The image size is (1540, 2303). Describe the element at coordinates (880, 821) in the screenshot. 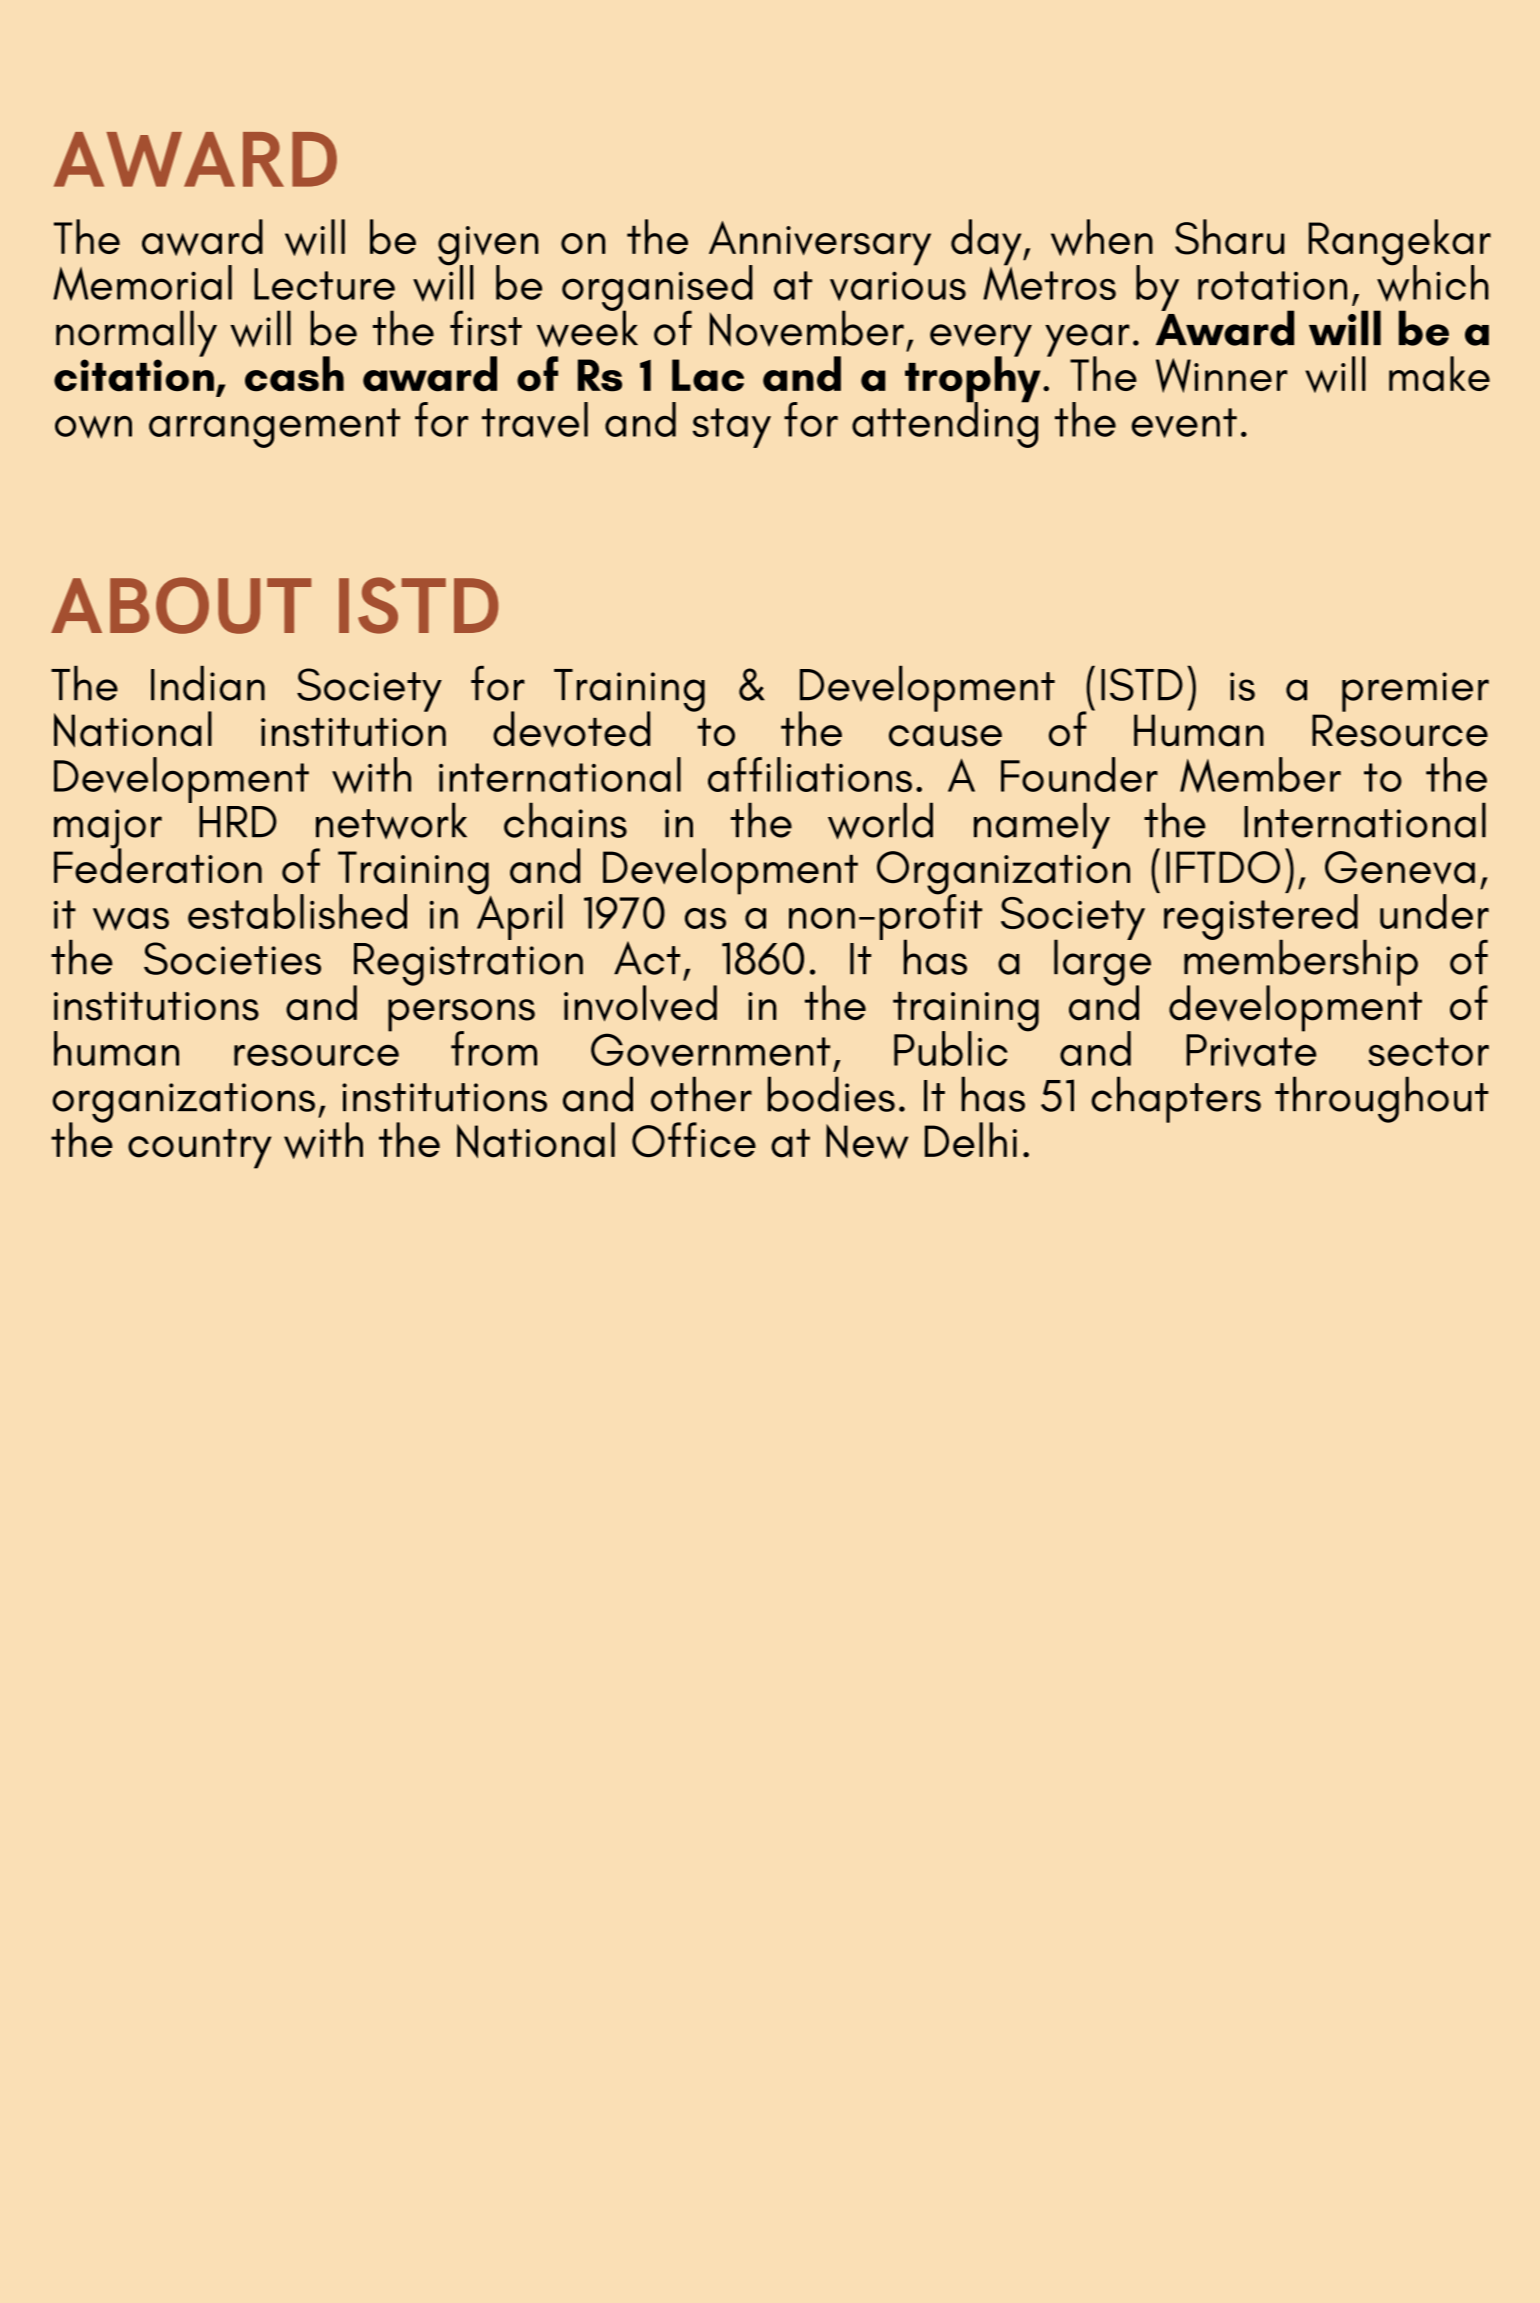

I see `world` at that location.
